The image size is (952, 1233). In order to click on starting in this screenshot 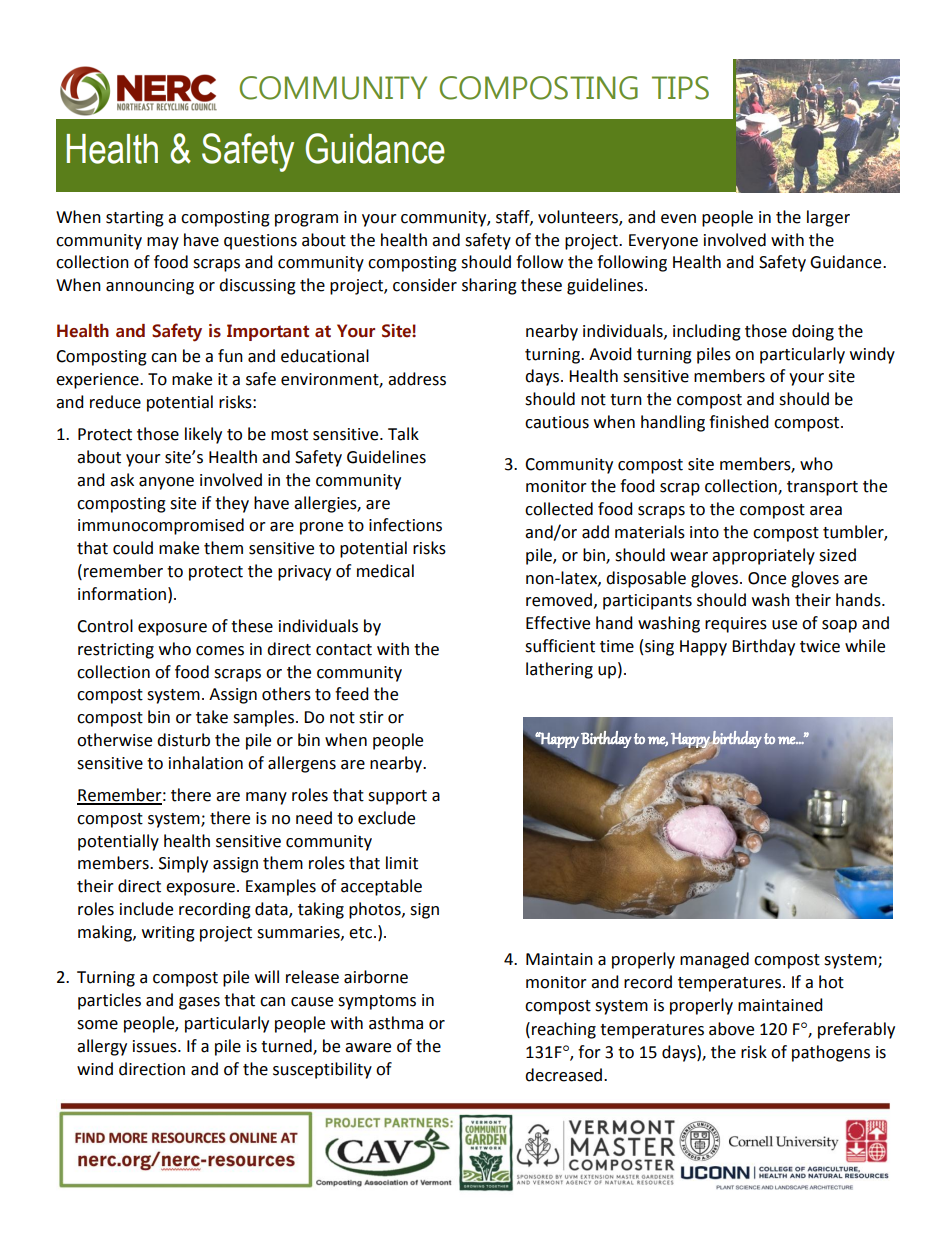, I will do `click(135, 219)`.
